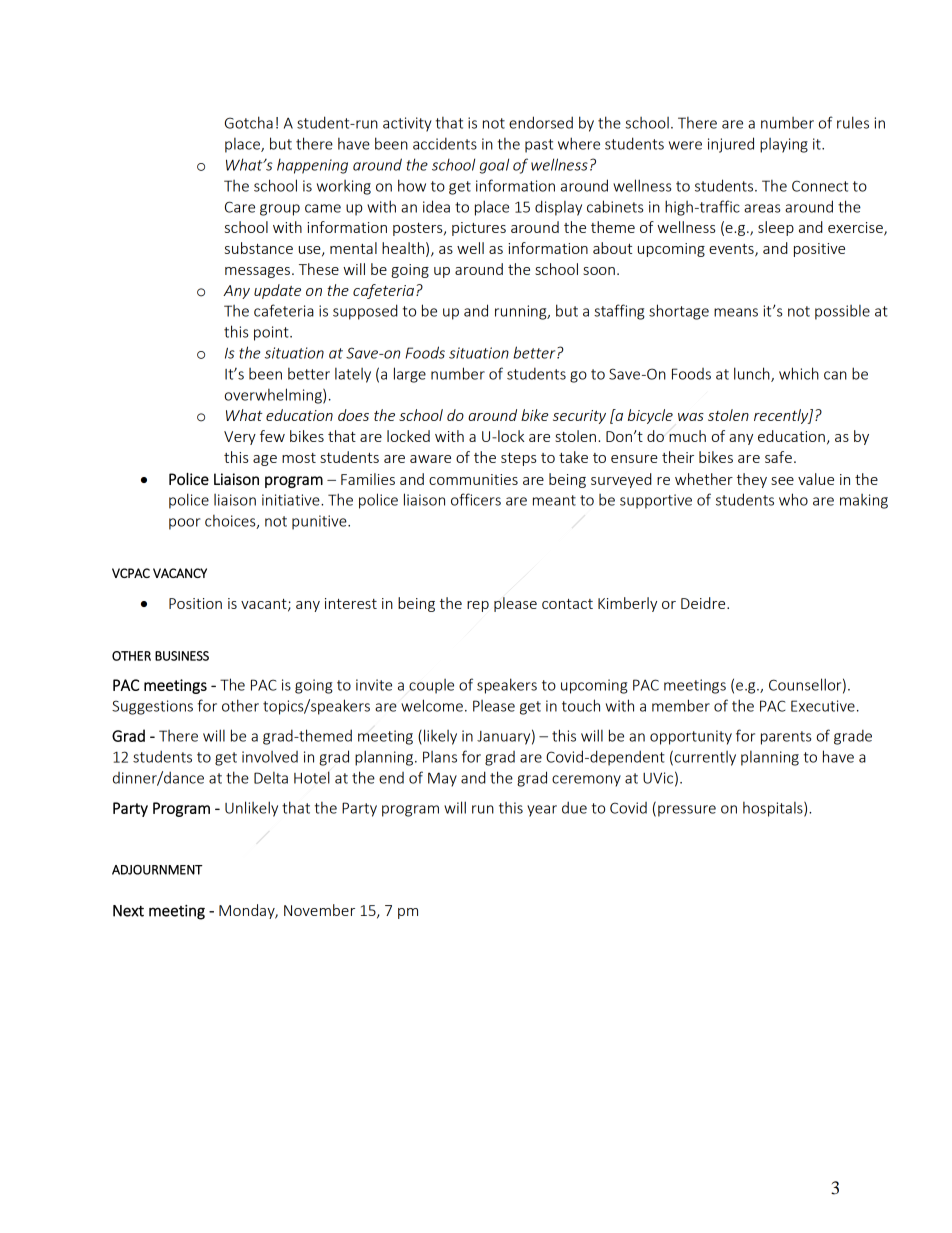 This screenshot has width=952, height=1233. Describe the element at coordinates (410, 375) in the screenshot. I see `large` at that location.
